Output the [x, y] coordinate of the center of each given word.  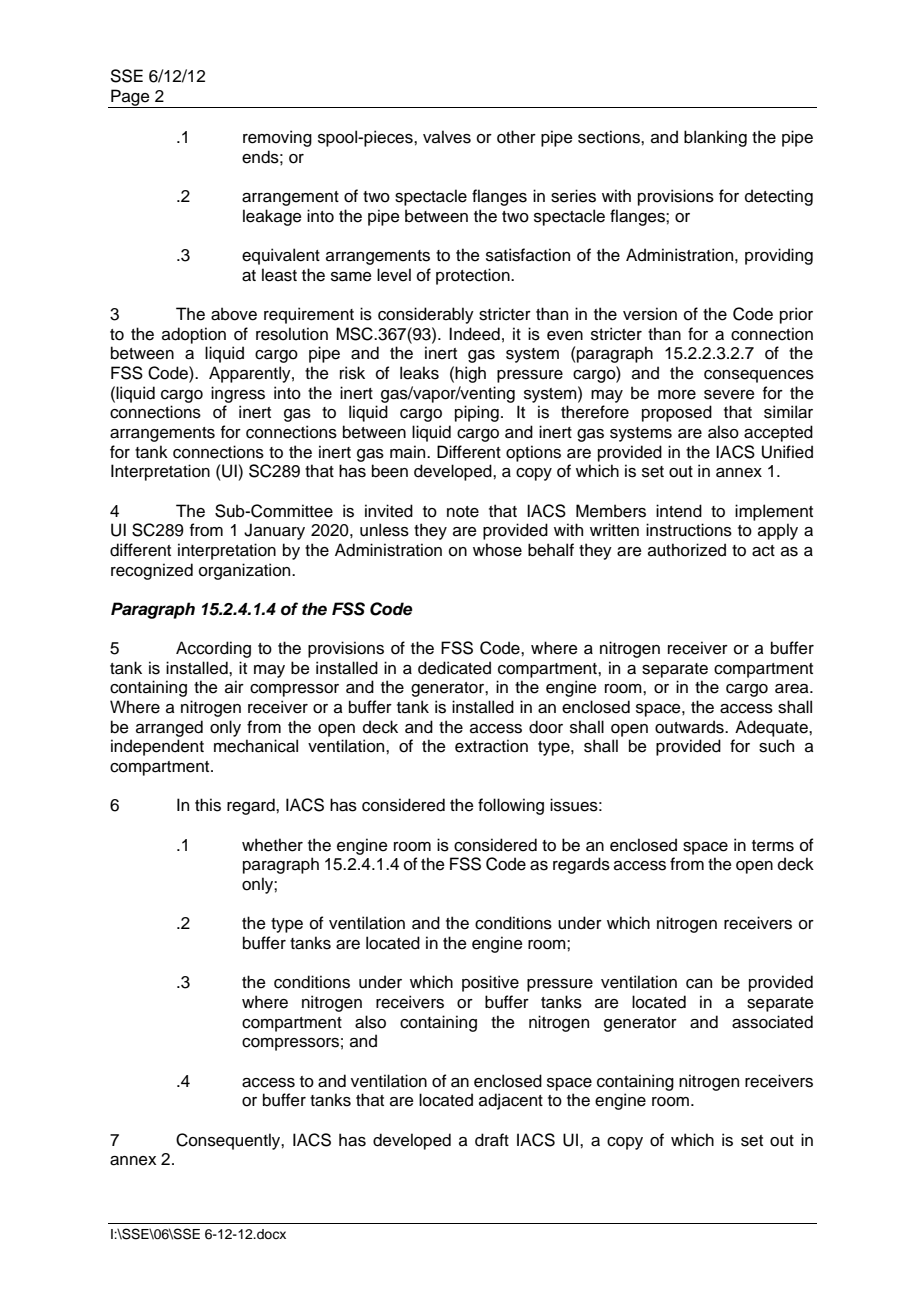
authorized [687, 550]
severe [729, 395]
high [470, 374]
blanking [715, 138]
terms [773, 846]
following [511, 806]
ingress [238, 394]
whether [272, 845]
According [213, 649]
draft [492, 1140]
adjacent [511, 1101]
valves [447, 137]
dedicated [454, 668]
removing [277, 138]
